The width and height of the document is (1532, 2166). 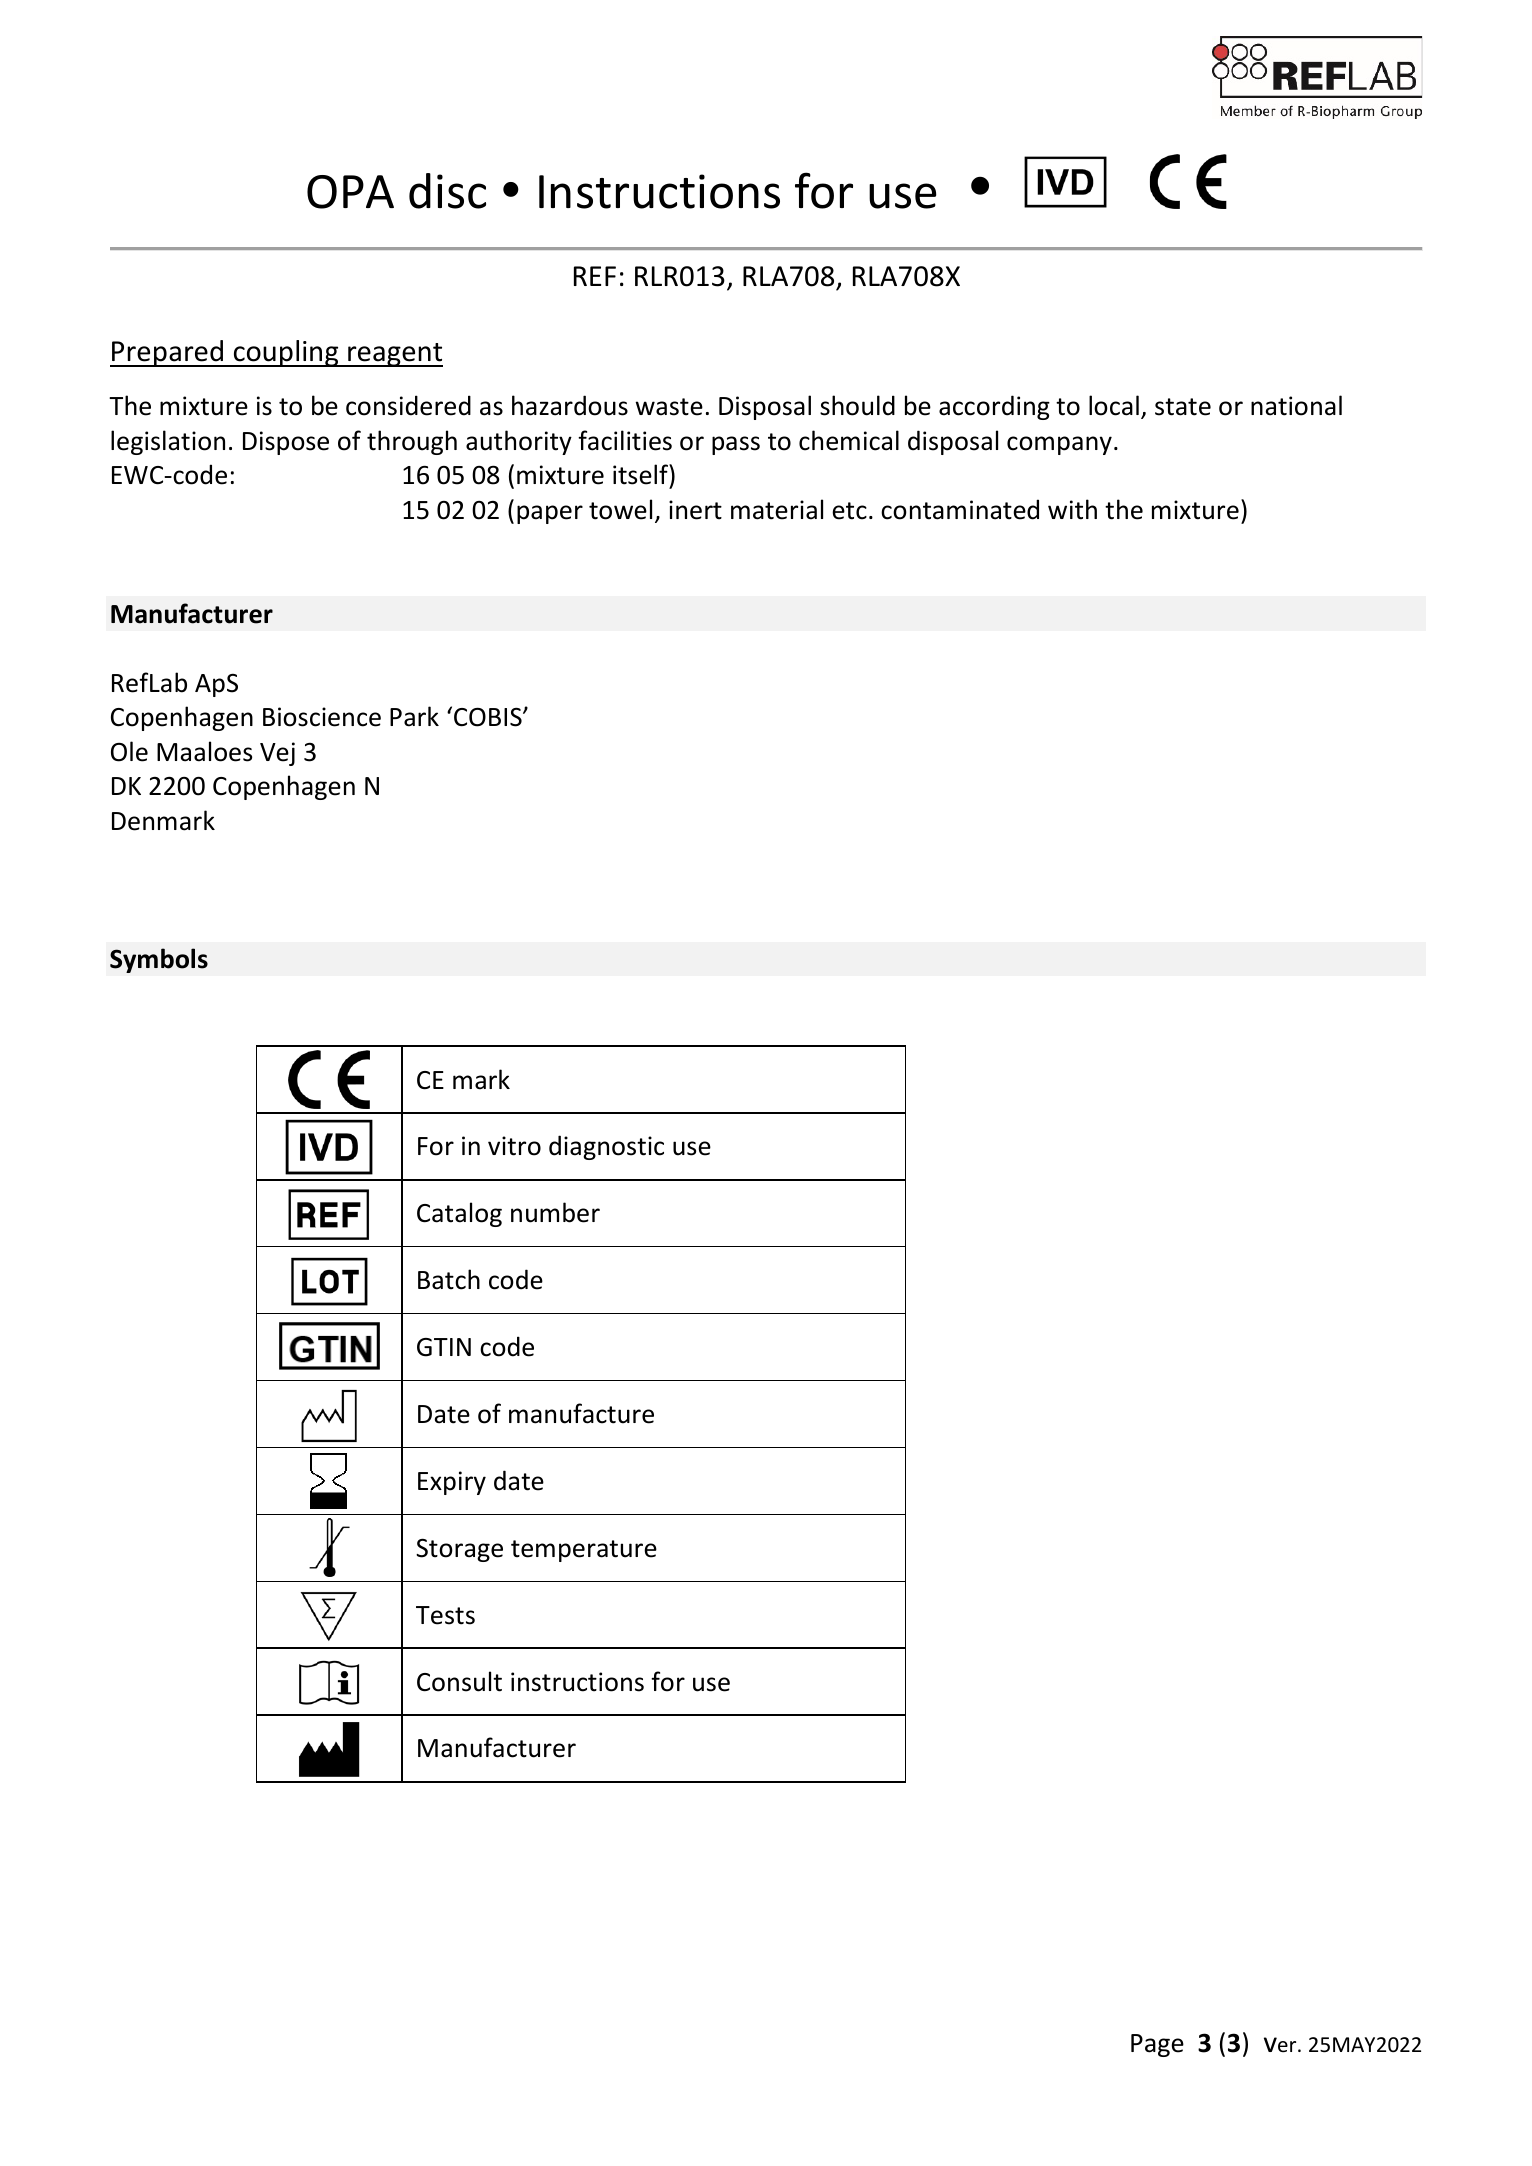 What do you see at coordinates (555, 1212) in the document?
I see `number` at bounding box center [555, 1212].
